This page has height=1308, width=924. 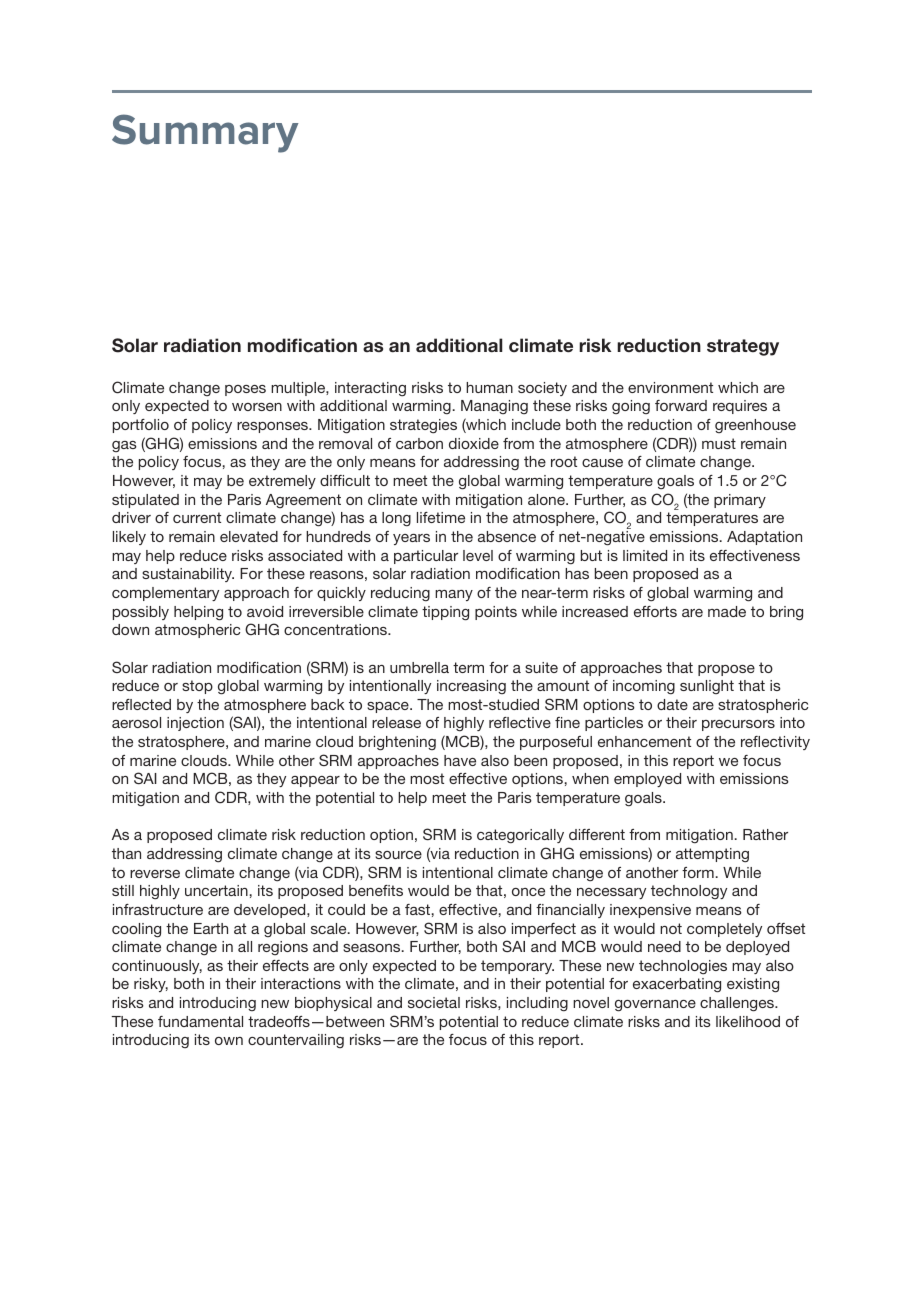 I want to click on environment, so click(x=670, y=387).
